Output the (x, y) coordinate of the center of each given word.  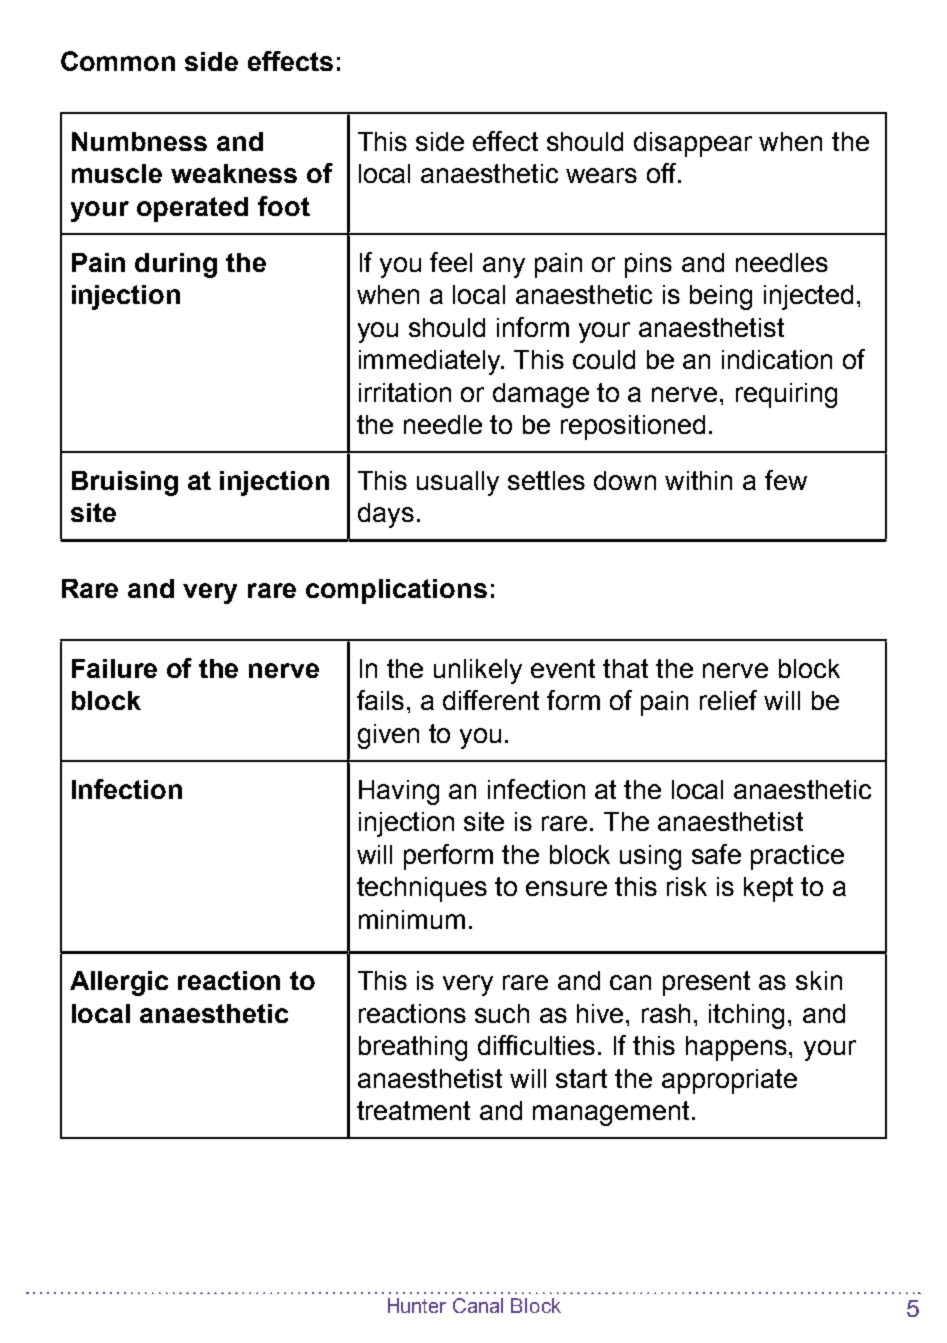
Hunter (417, 1305)
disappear (693, 144)
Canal (478, 1305)
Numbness (139, 141)
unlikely (478, 671)
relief (728, 700)
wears (601, 175)
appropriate (729, 1081)
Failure (114, 668)
